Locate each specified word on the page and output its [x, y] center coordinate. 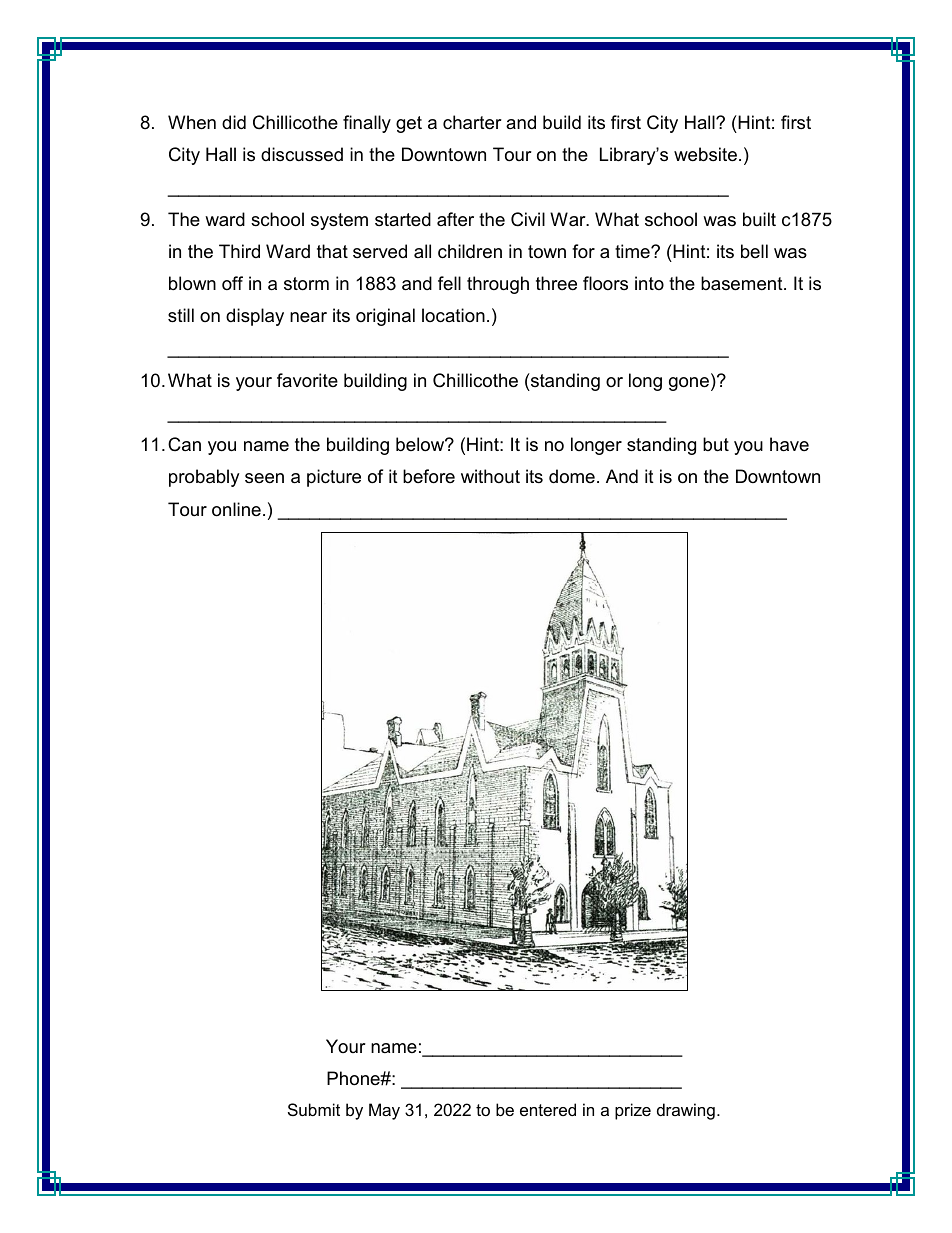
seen [264, 478]
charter [472, 122]
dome [572, 476]
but [716, 444]
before [429, 476]
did [234, 122]
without [490, 476]
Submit [314, 1109]
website [705, 154]
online [236, 509]
